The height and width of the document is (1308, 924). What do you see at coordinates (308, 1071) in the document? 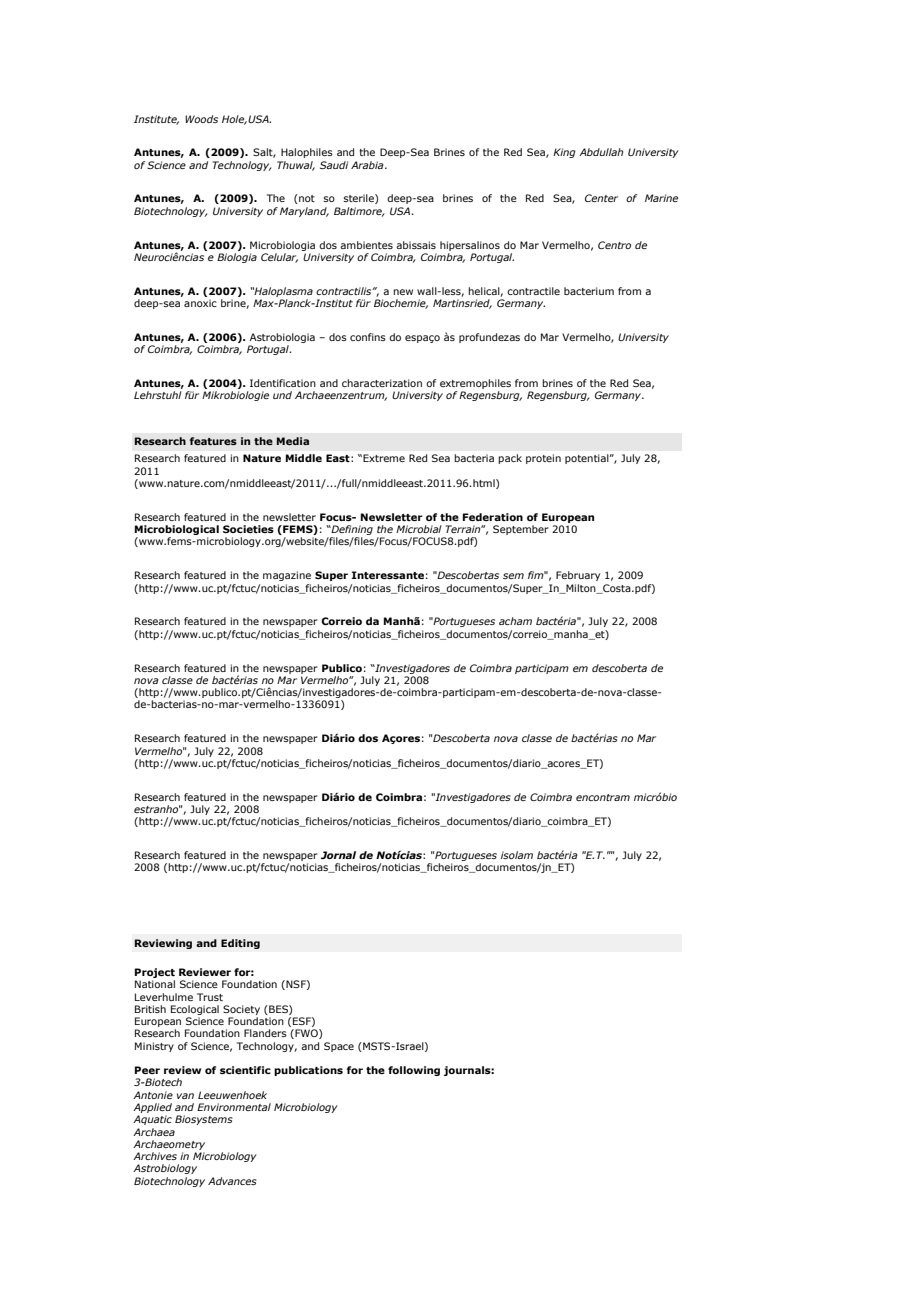
I see `publications` at bounding box center [308, 1071].
